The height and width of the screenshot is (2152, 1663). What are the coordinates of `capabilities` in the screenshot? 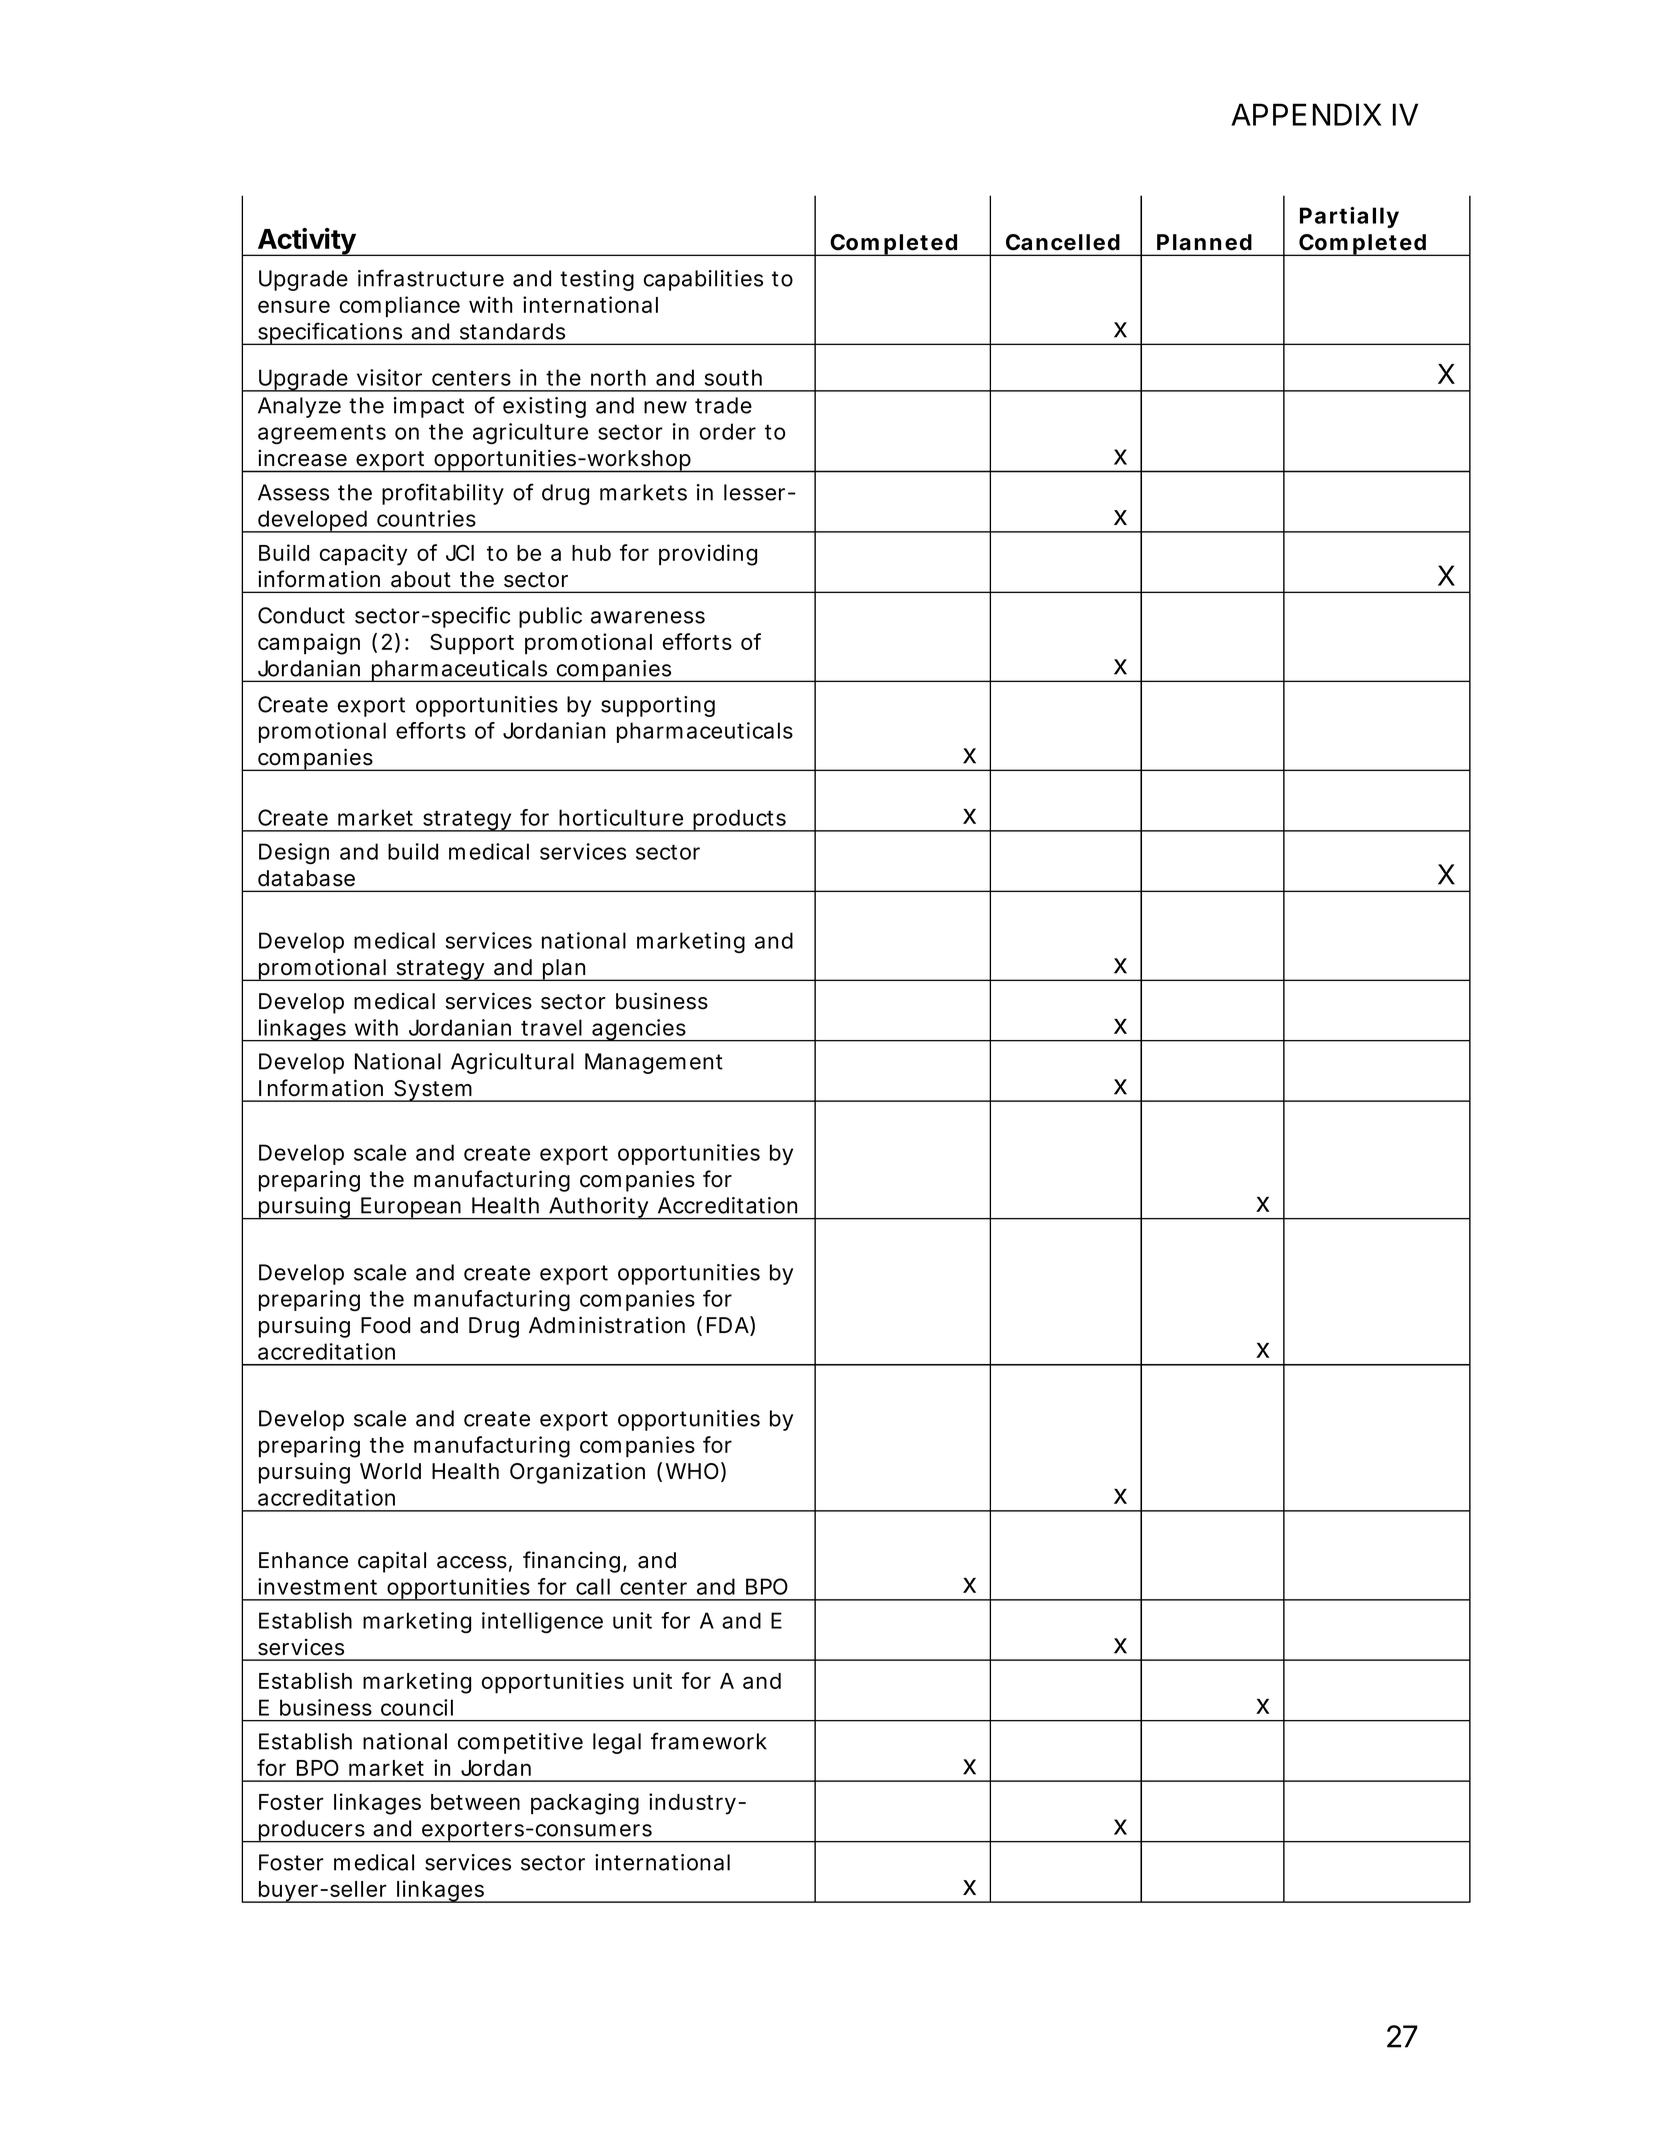 It's located at (703, 280).
